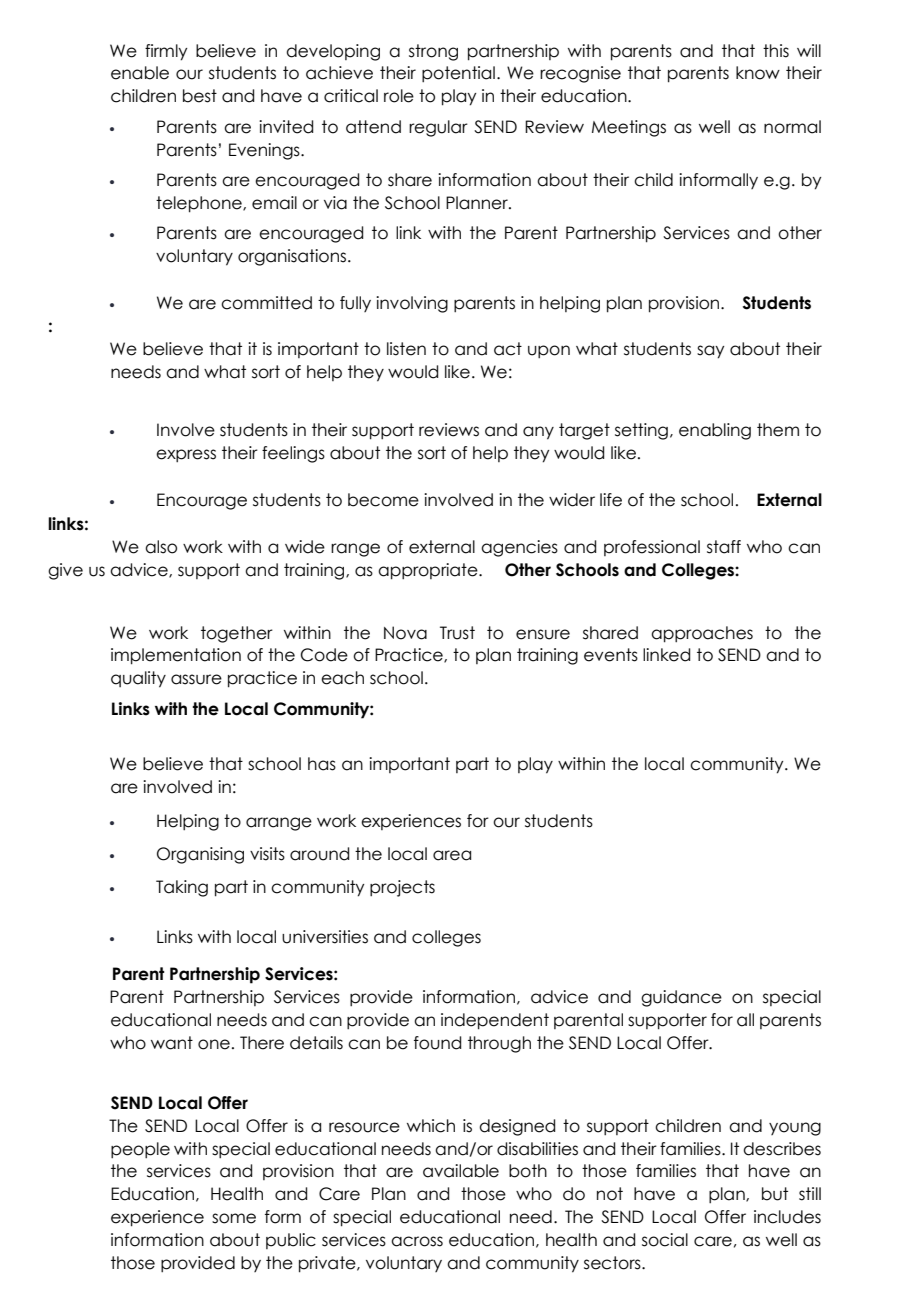  What do you see at coordinates (234, 1218) in the screenshot?
I see `some` at bounding box center [234, 1218].
